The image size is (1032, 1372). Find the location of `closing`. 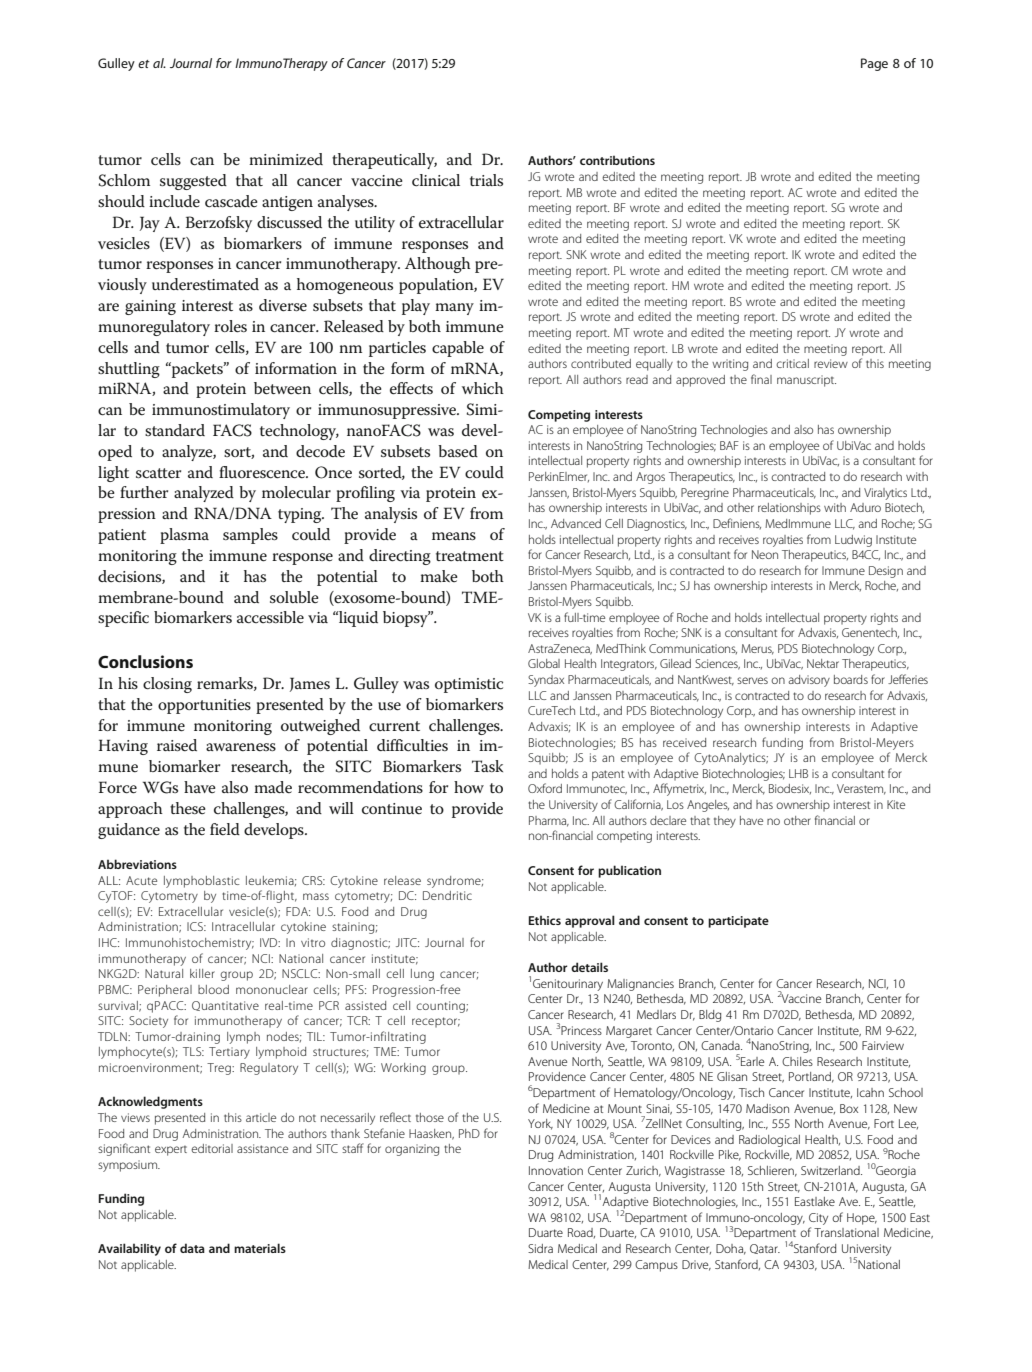

closing is located at coordinates (167, 685).
